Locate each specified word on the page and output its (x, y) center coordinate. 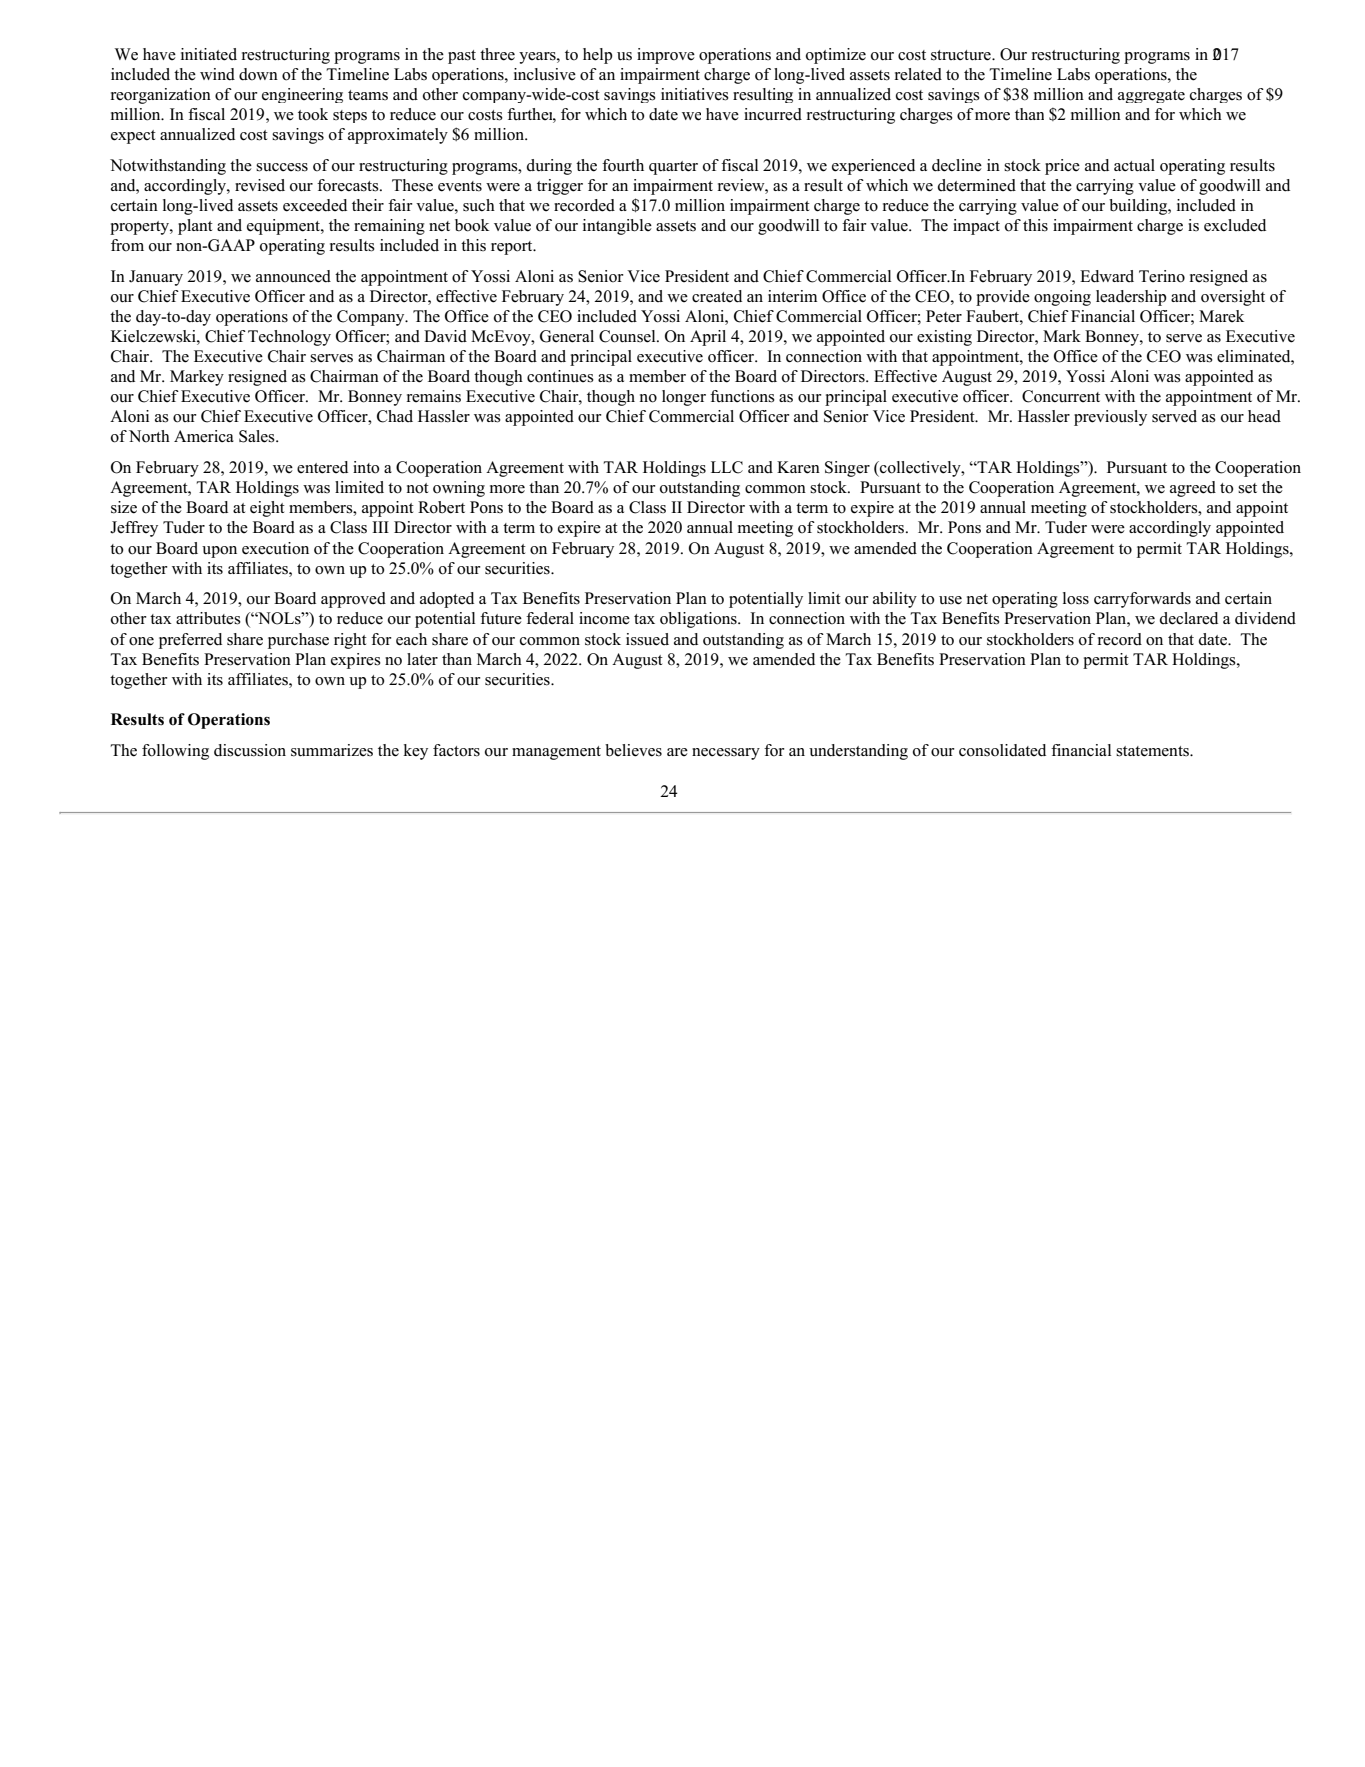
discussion (250, 750)
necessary (726, 754)
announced (293, 276)
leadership (1131, 298)
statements (1153, 751)
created (717, 296)
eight (267, 509)
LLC (727, 467)
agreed (1193, 489)
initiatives (695, 94)
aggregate (1151, 96)
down (258, 74)
